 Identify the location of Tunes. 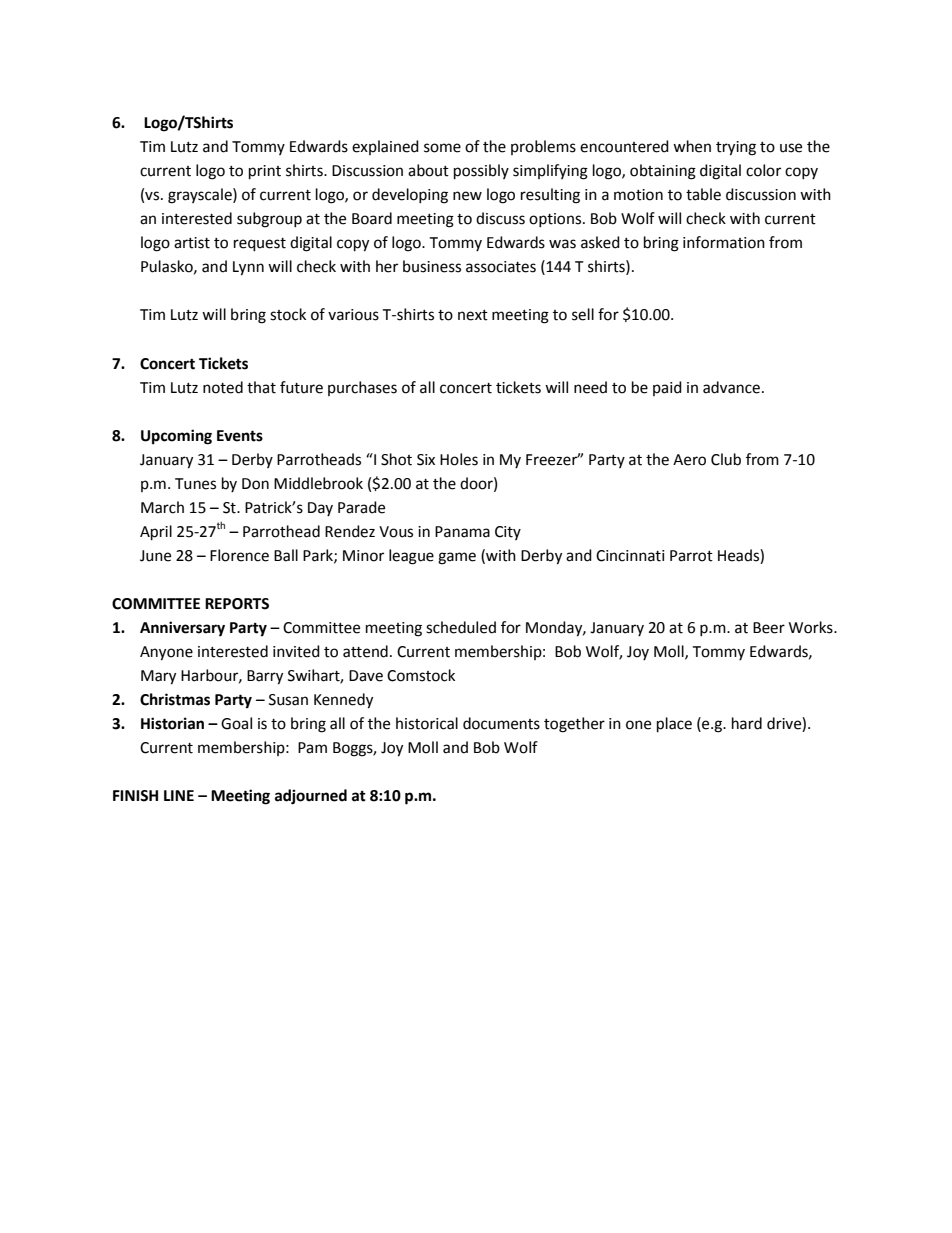
(195, 484).
